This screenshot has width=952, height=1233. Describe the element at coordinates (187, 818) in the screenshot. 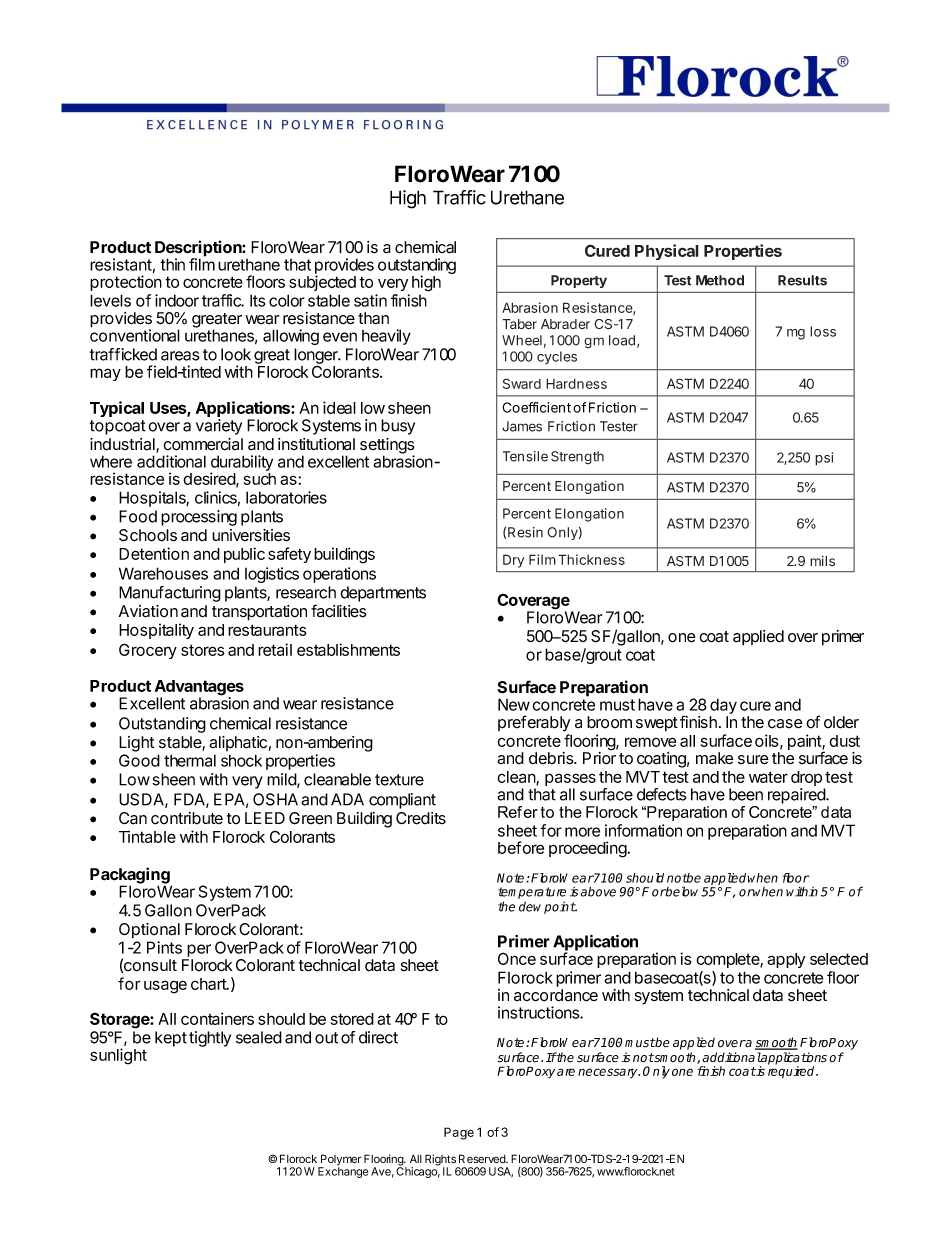

I see `contribute` at that location.
